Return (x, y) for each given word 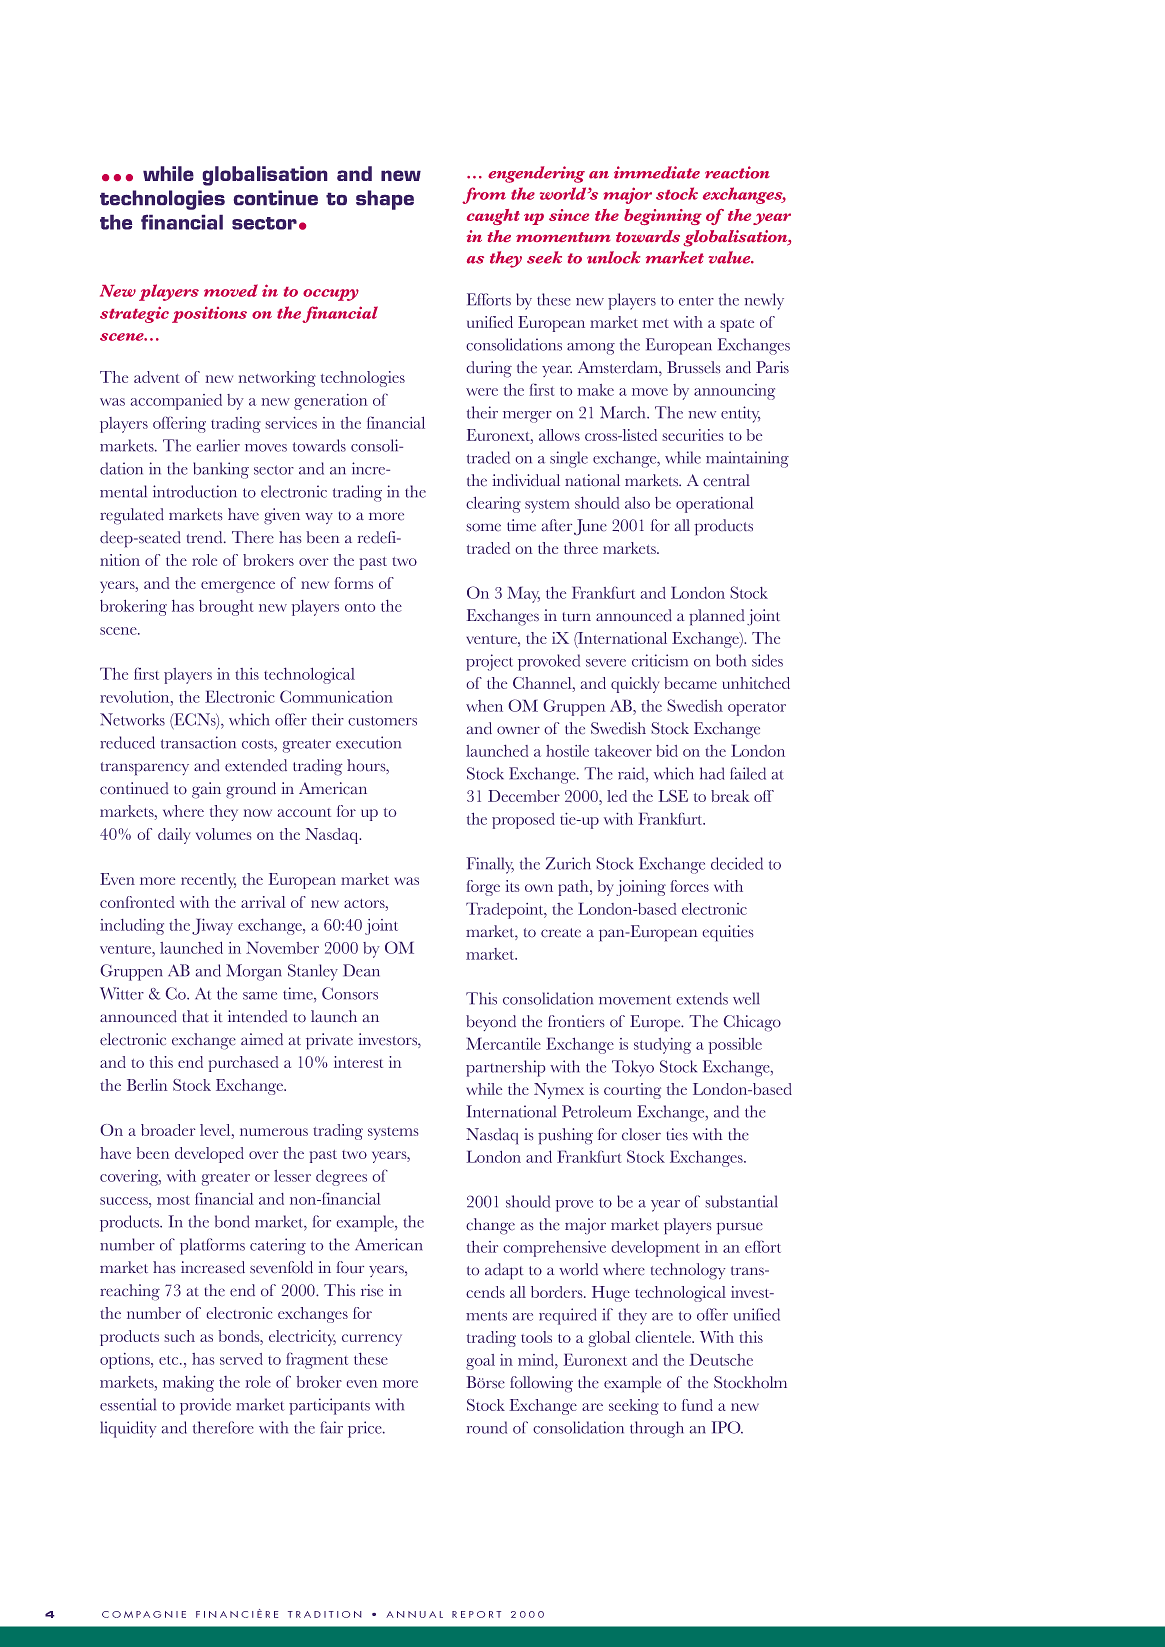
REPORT (476, 1614)
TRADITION (324, 1614)
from (484, 195)
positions (209, 314)
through (657, 1429)
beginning (663, 217)
